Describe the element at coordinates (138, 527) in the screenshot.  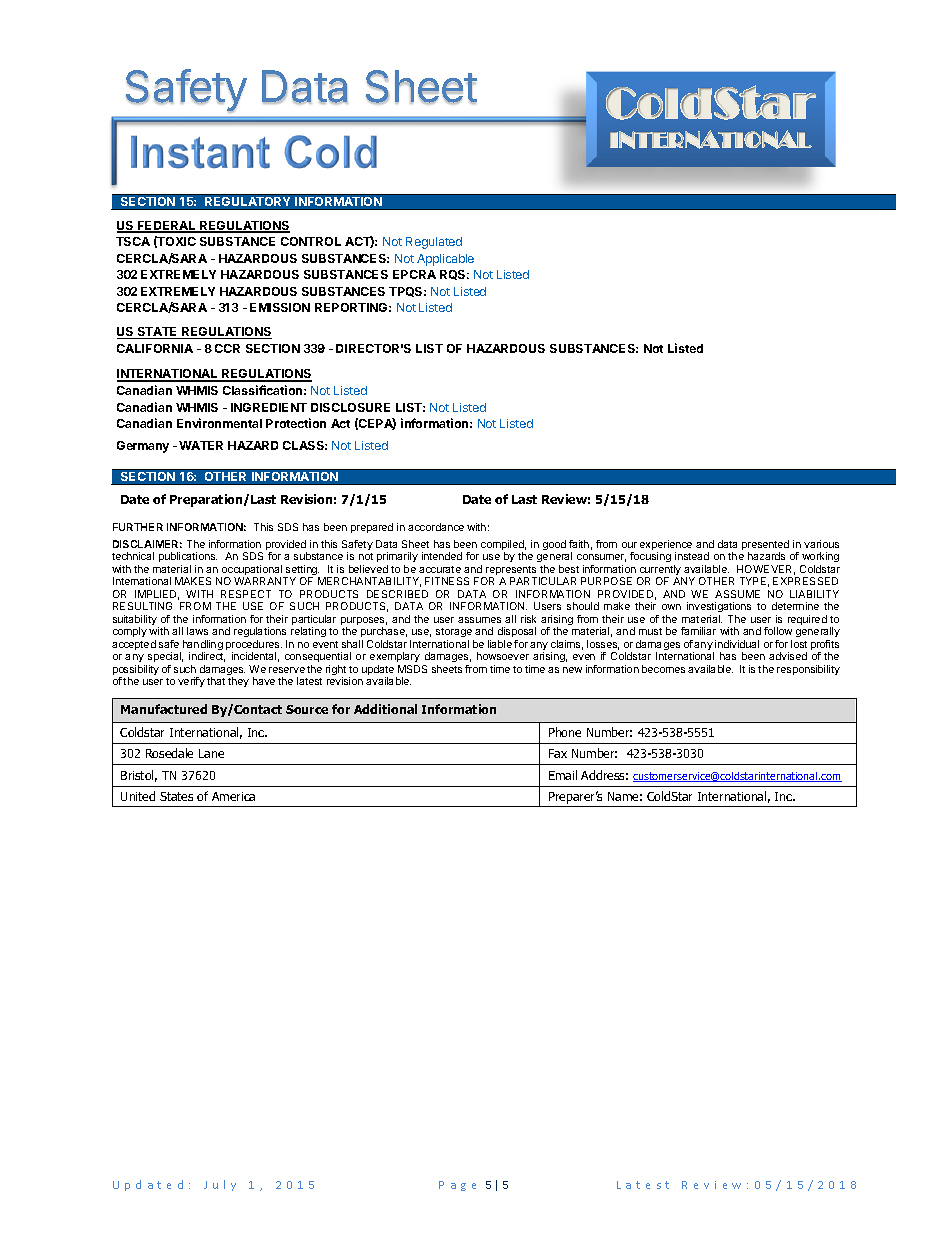
I see `FURTHER` at that location.
